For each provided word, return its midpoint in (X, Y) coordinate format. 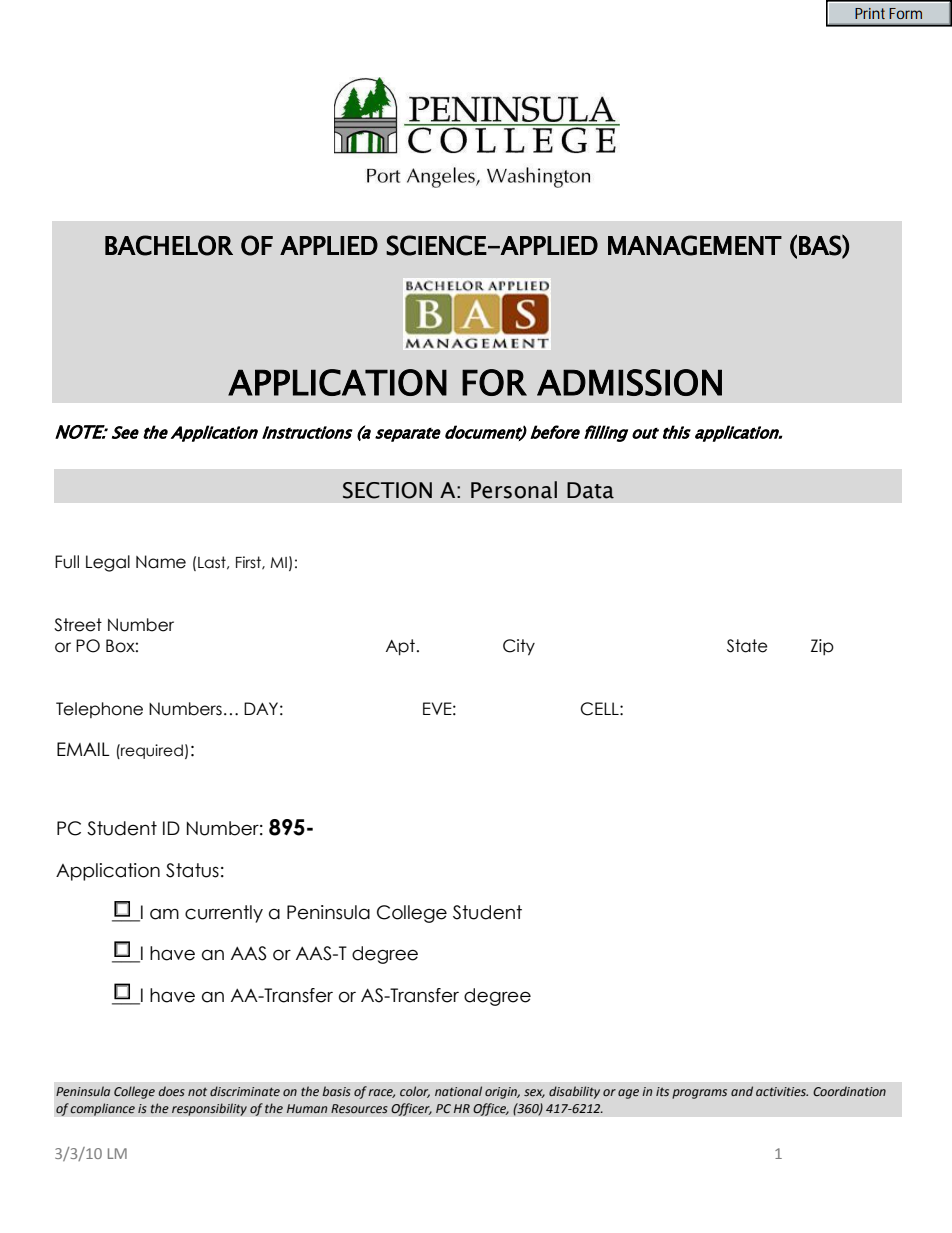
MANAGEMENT (695, 245)
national (458, 1091)
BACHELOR (169, 245)
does (172, 1091)
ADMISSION (629, 382)
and (742, 1091)
